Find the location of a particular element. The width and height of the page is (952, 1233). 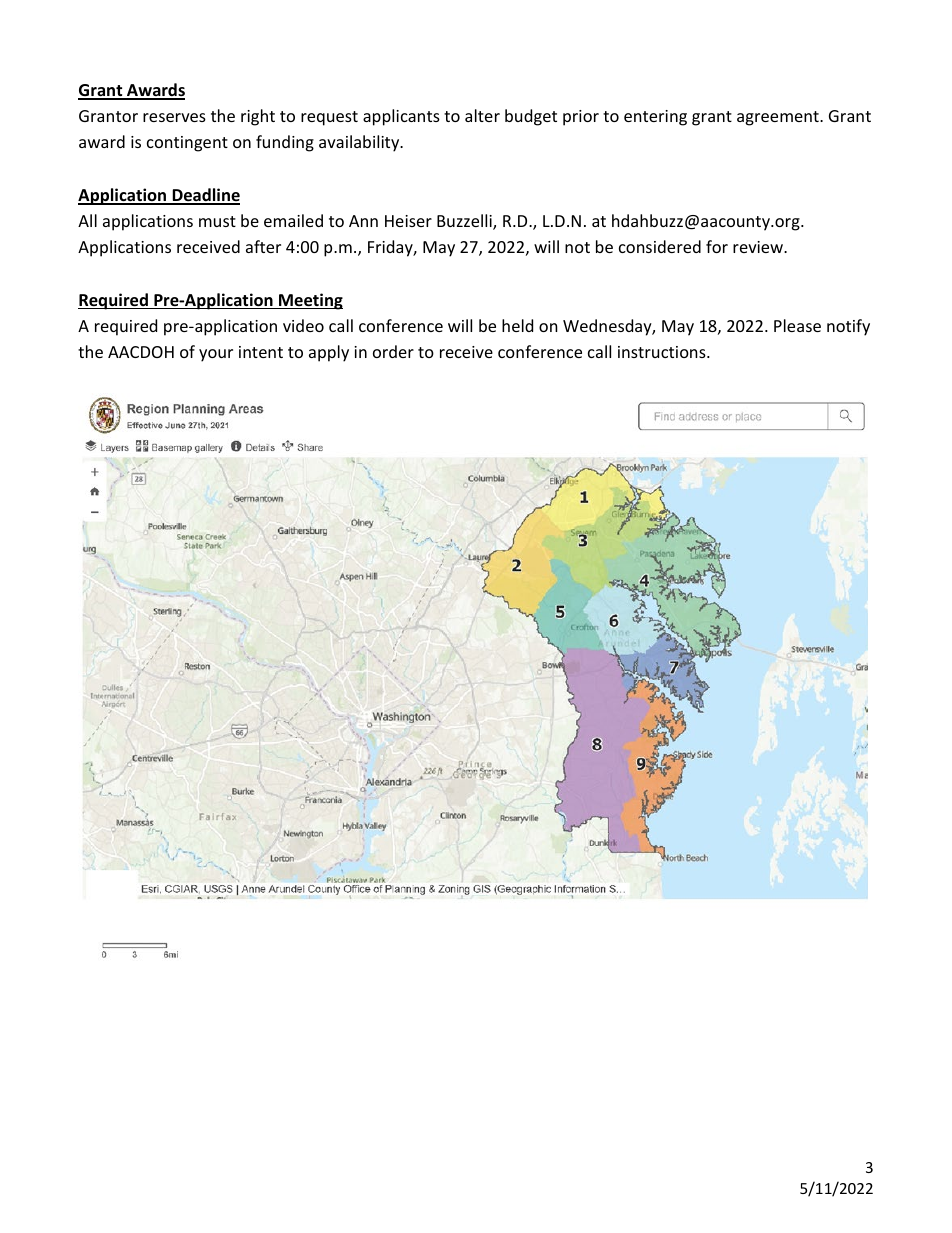

after is located at coordinates (263, 246).
